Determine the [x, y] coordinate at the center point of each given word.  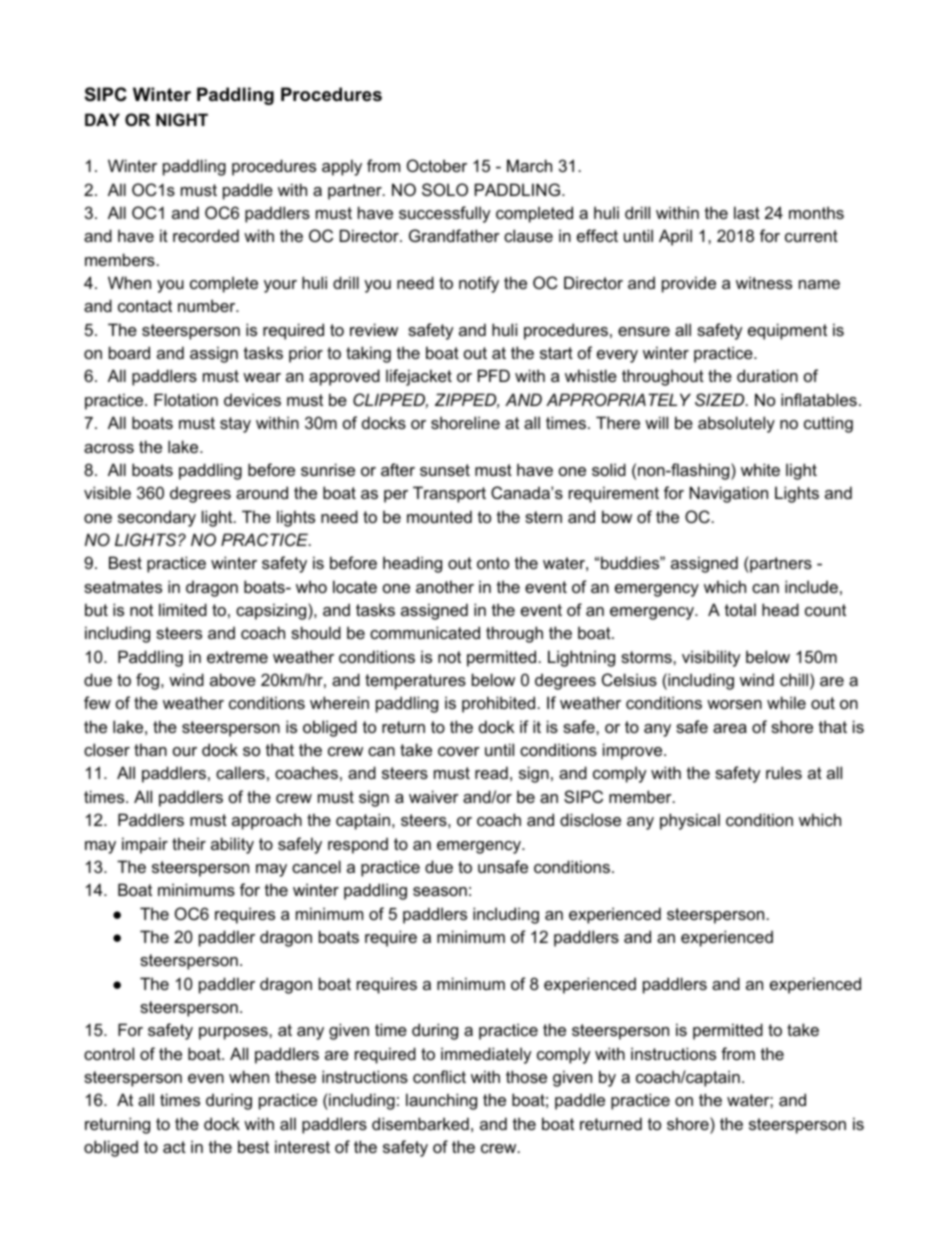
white [760, 469]
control [109, 1053]
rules [784, 772]
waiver [434, 796]
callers [240, 772]
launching [441, 1101]
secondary [157, 518]
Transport [449, 494]
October [437, 165]
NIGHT [182, 119]
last [747, 212]
